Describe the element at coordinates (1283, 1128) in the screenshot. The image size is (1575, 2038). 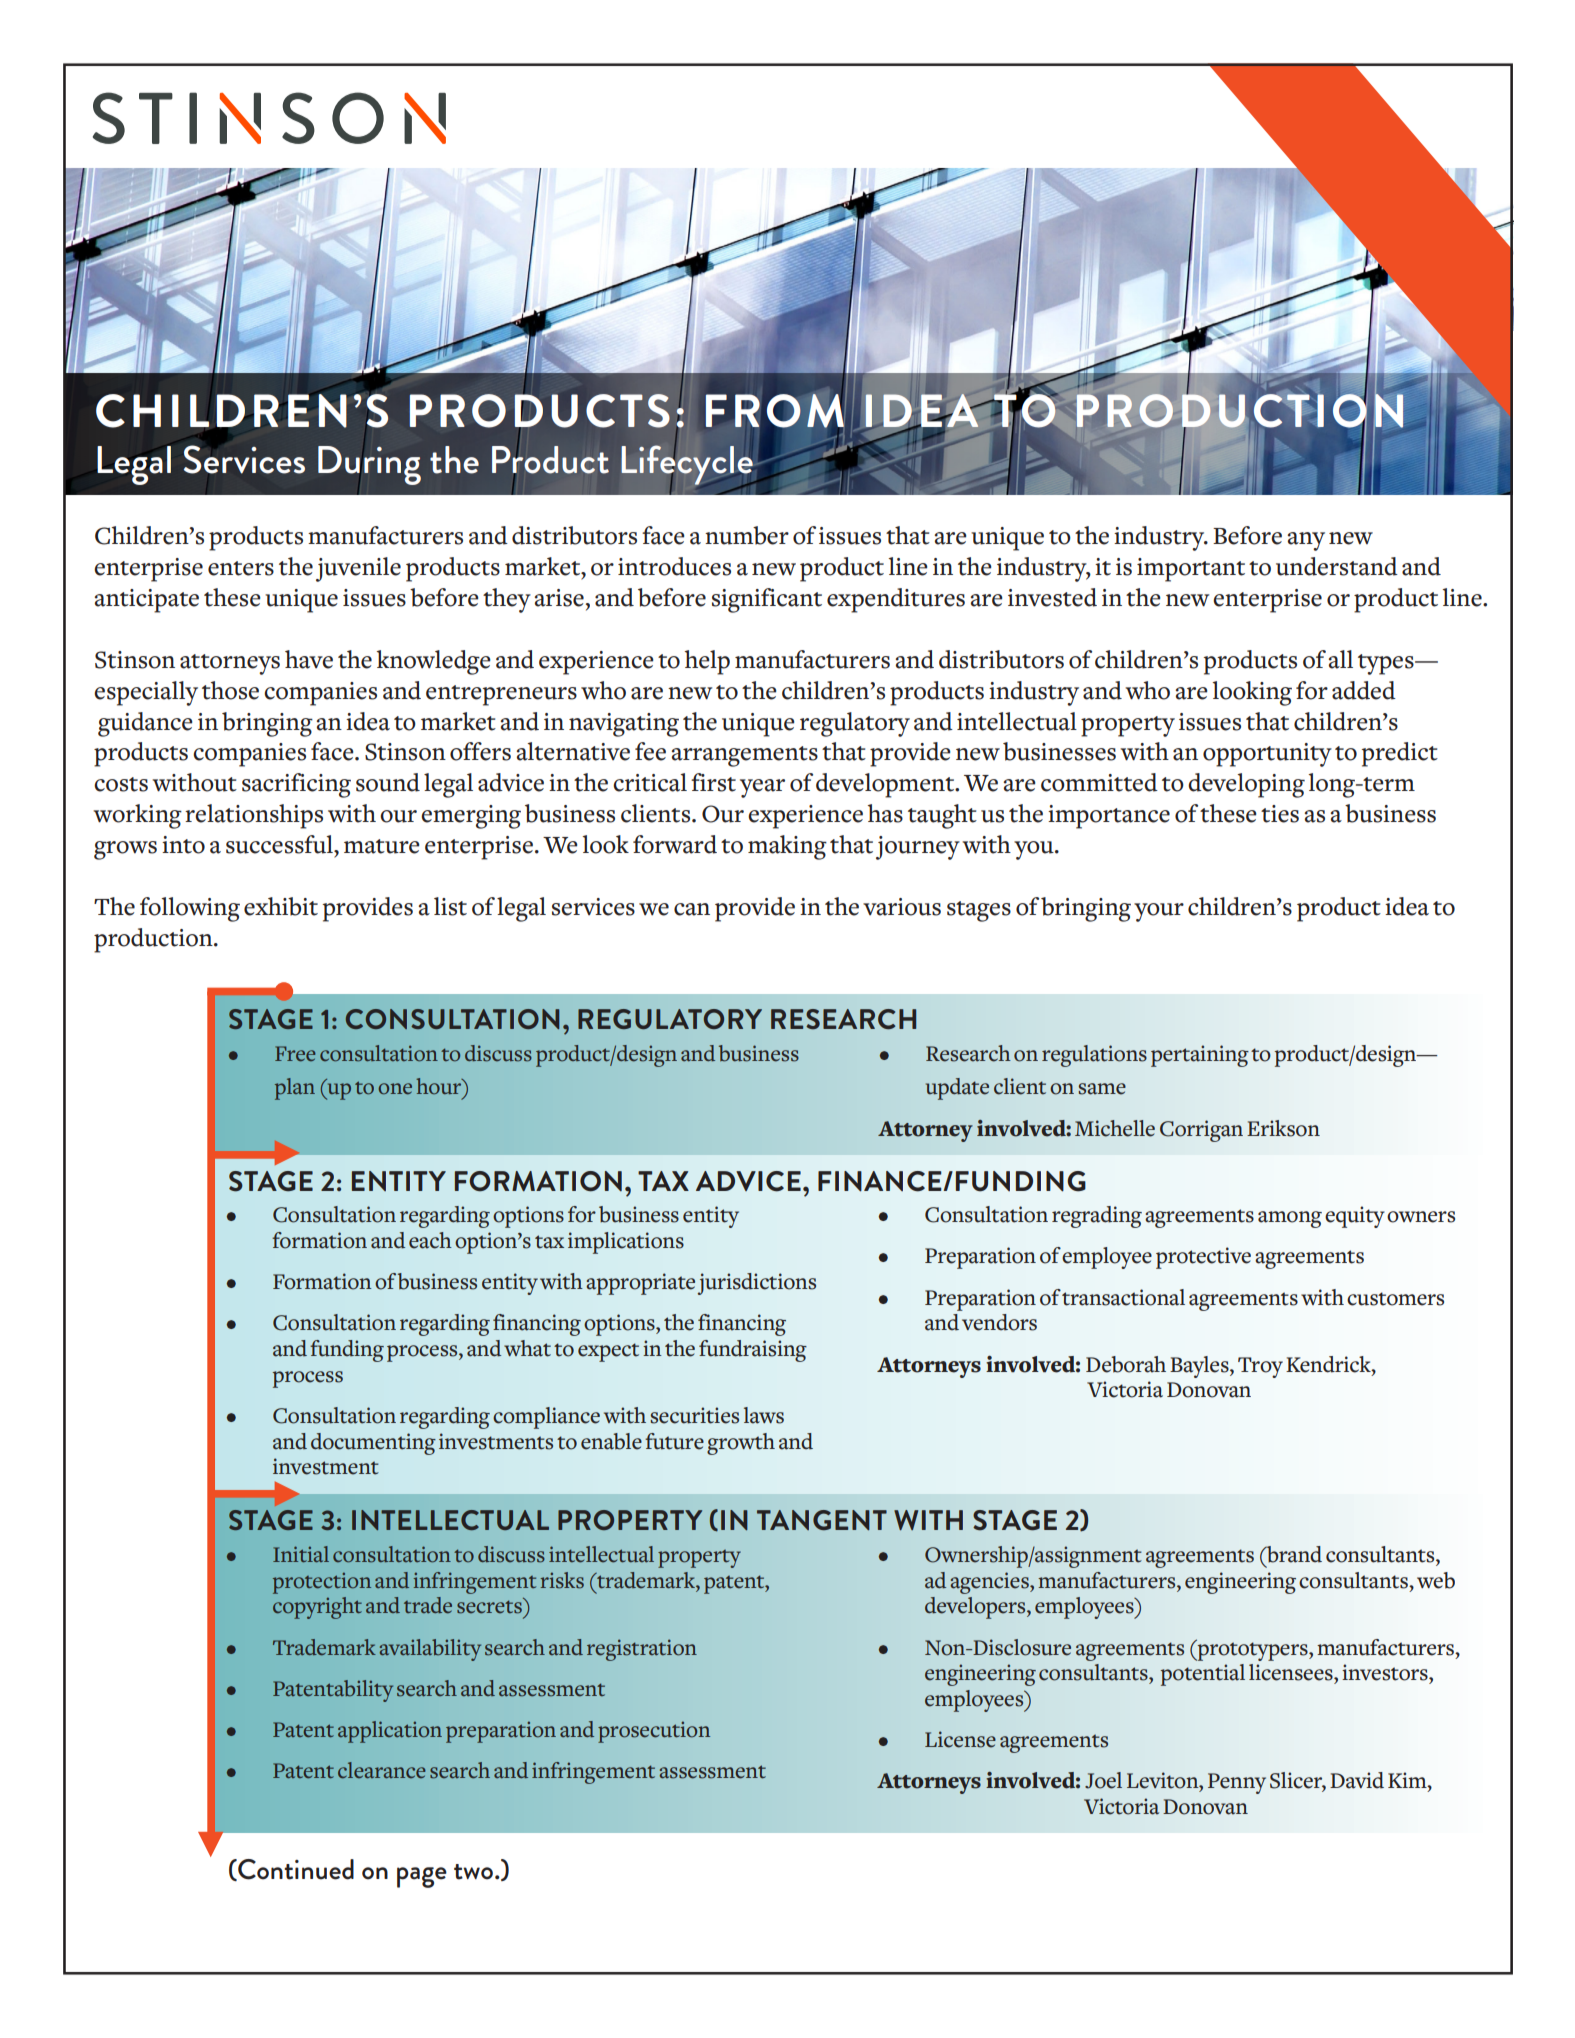
I see `Erikson` at that location.
